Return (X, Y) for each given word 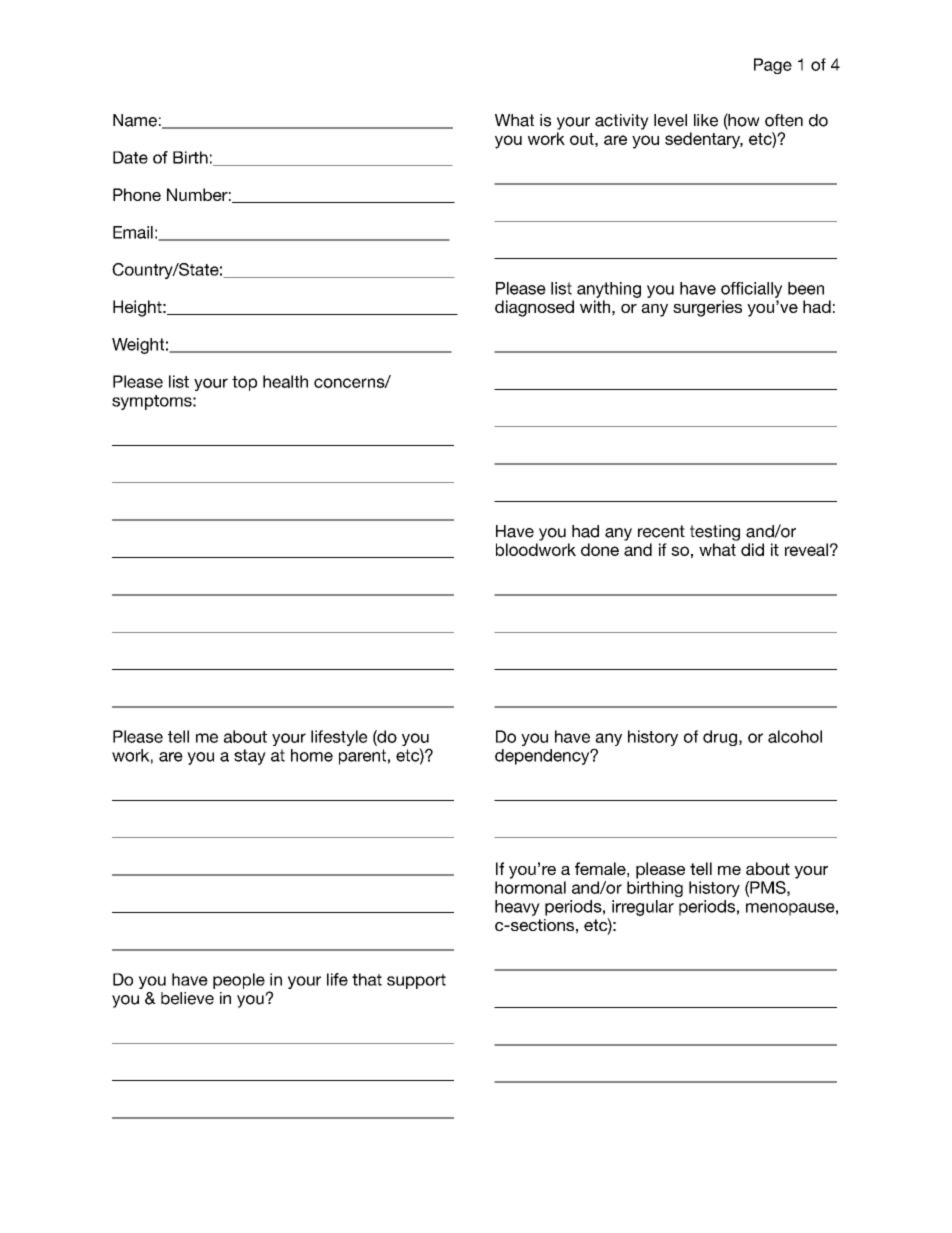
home (312, 755)
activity (622, 122)
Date (130, 157)
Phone (137, 194)
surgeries (707, 308)
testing (715, 533)
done (600, 549)
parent (362, 757)
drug (720, 738)
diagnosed (534, 308)
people (239, 981)
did (752, 549)
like (706, 120)
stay (250, 757)
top (244, 383)
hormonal (530, 887)
